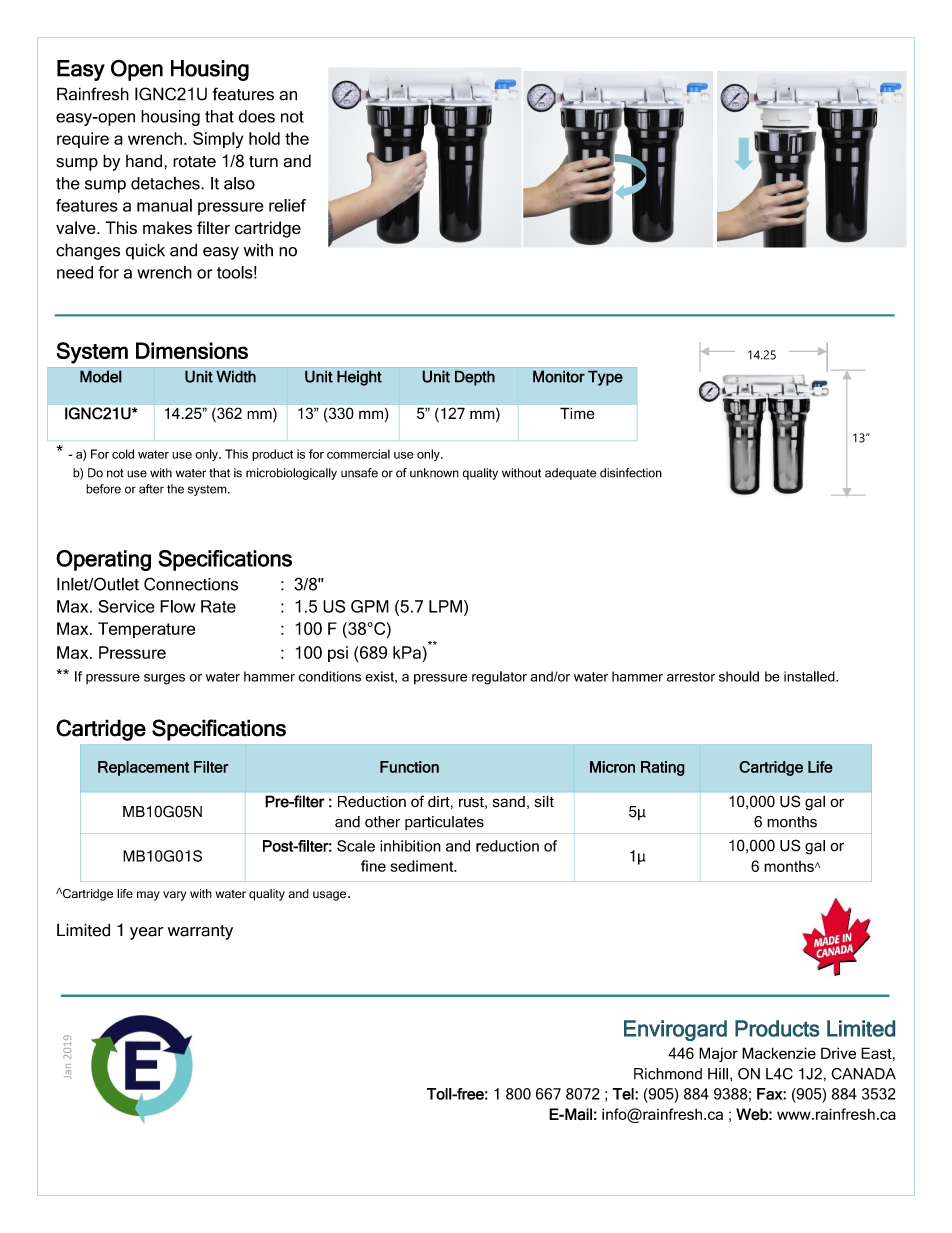 The image size is (952, 1233). What do you see at coordinates (145, 161) in the image?
I see `hand` at bounding box center [145, 161].
